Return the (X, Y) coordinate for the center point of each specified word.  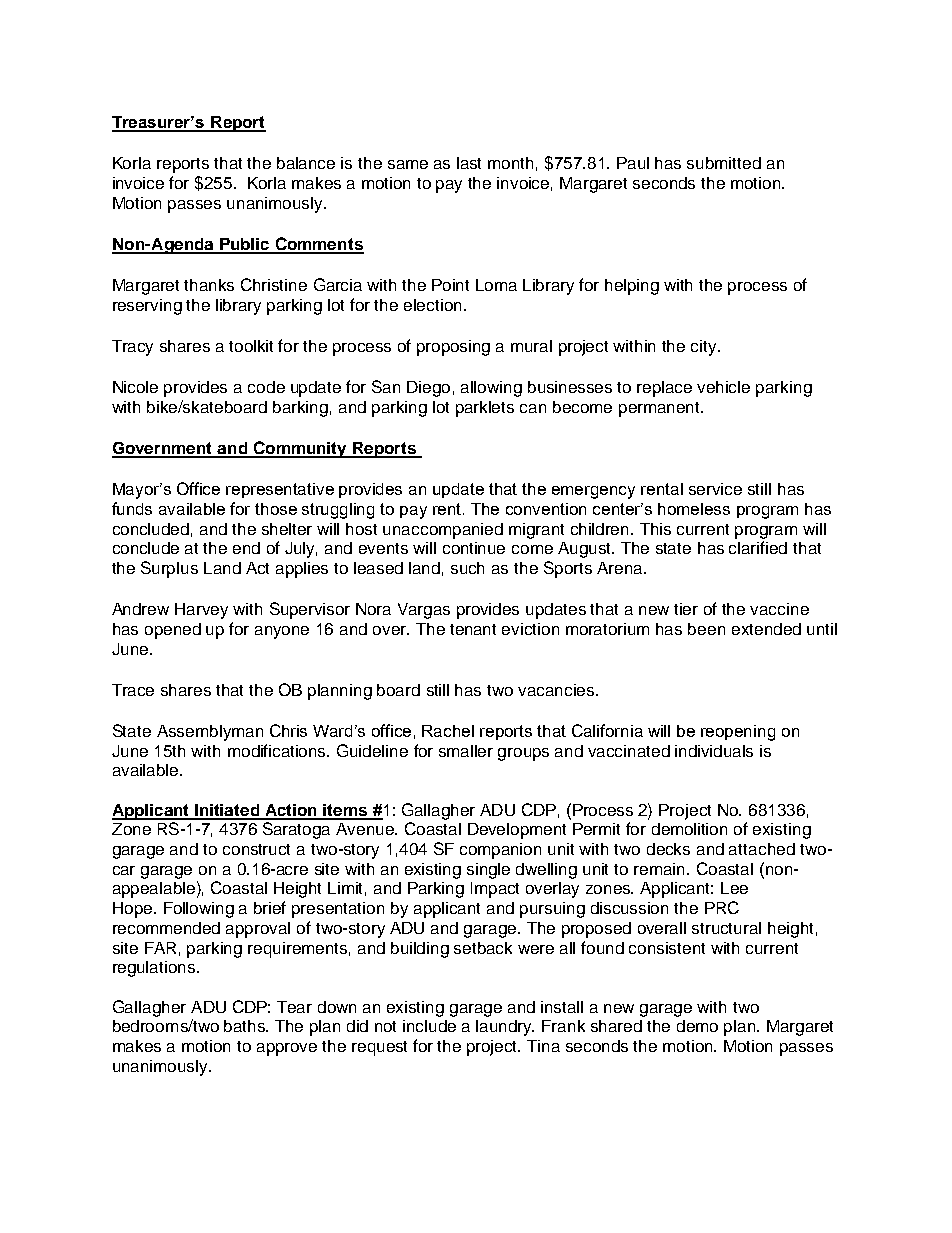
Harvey (201, 611)
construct (256, 849)
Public (244, 245)
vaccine (779, 609)
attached (762, 849)
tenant (473, 629)
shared (616, 1026)
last (469, 163)
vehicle (723, 387)
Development (517, 831)
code (266, 387)
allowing (491, 389)
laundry (505, 1028)
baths (246, 1026)
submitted (724, 163)
